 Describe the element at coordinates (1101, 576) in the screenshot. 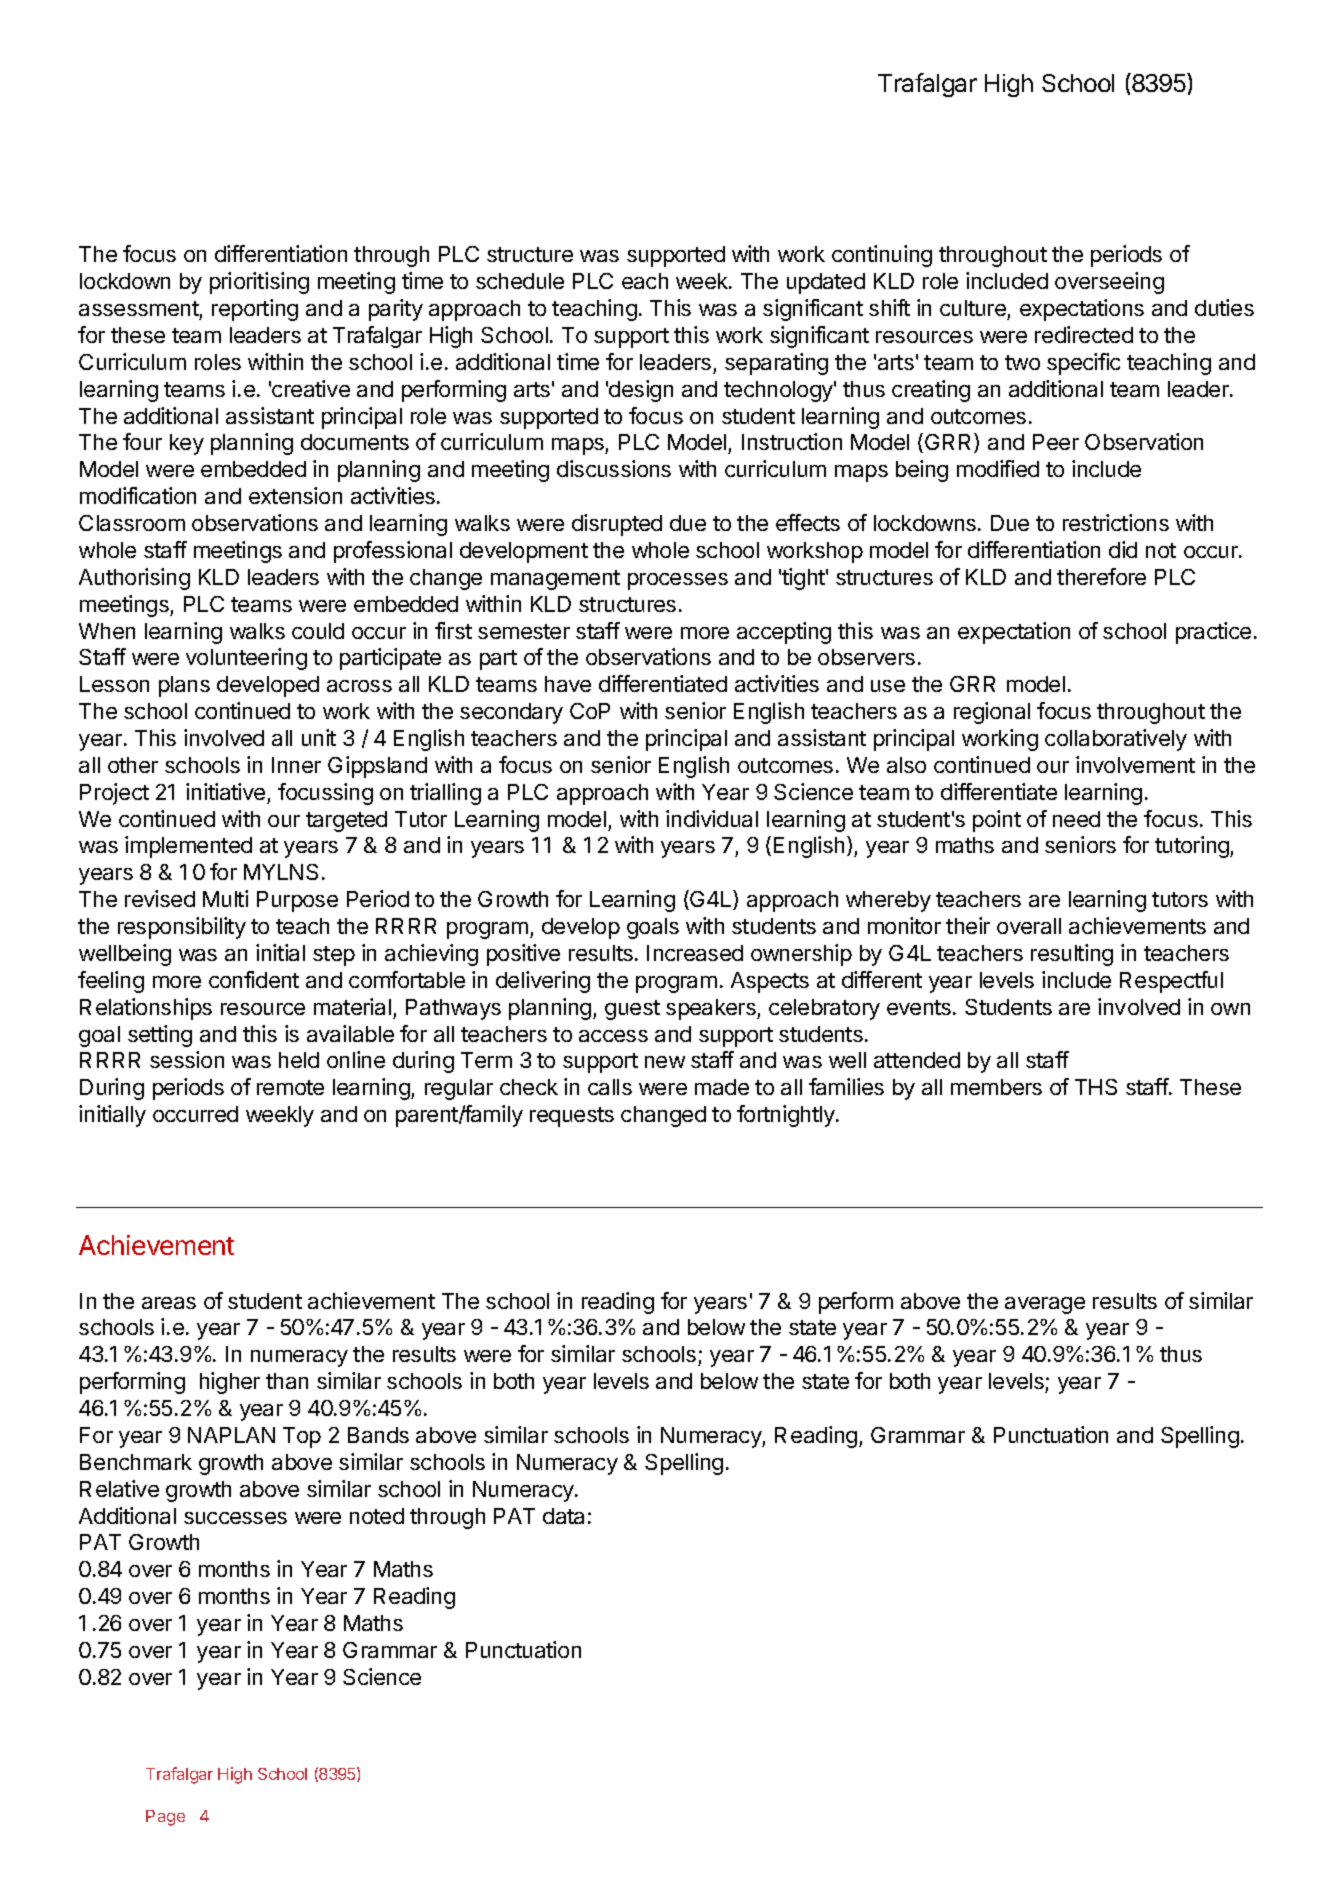

I see `therefore` at that location.
